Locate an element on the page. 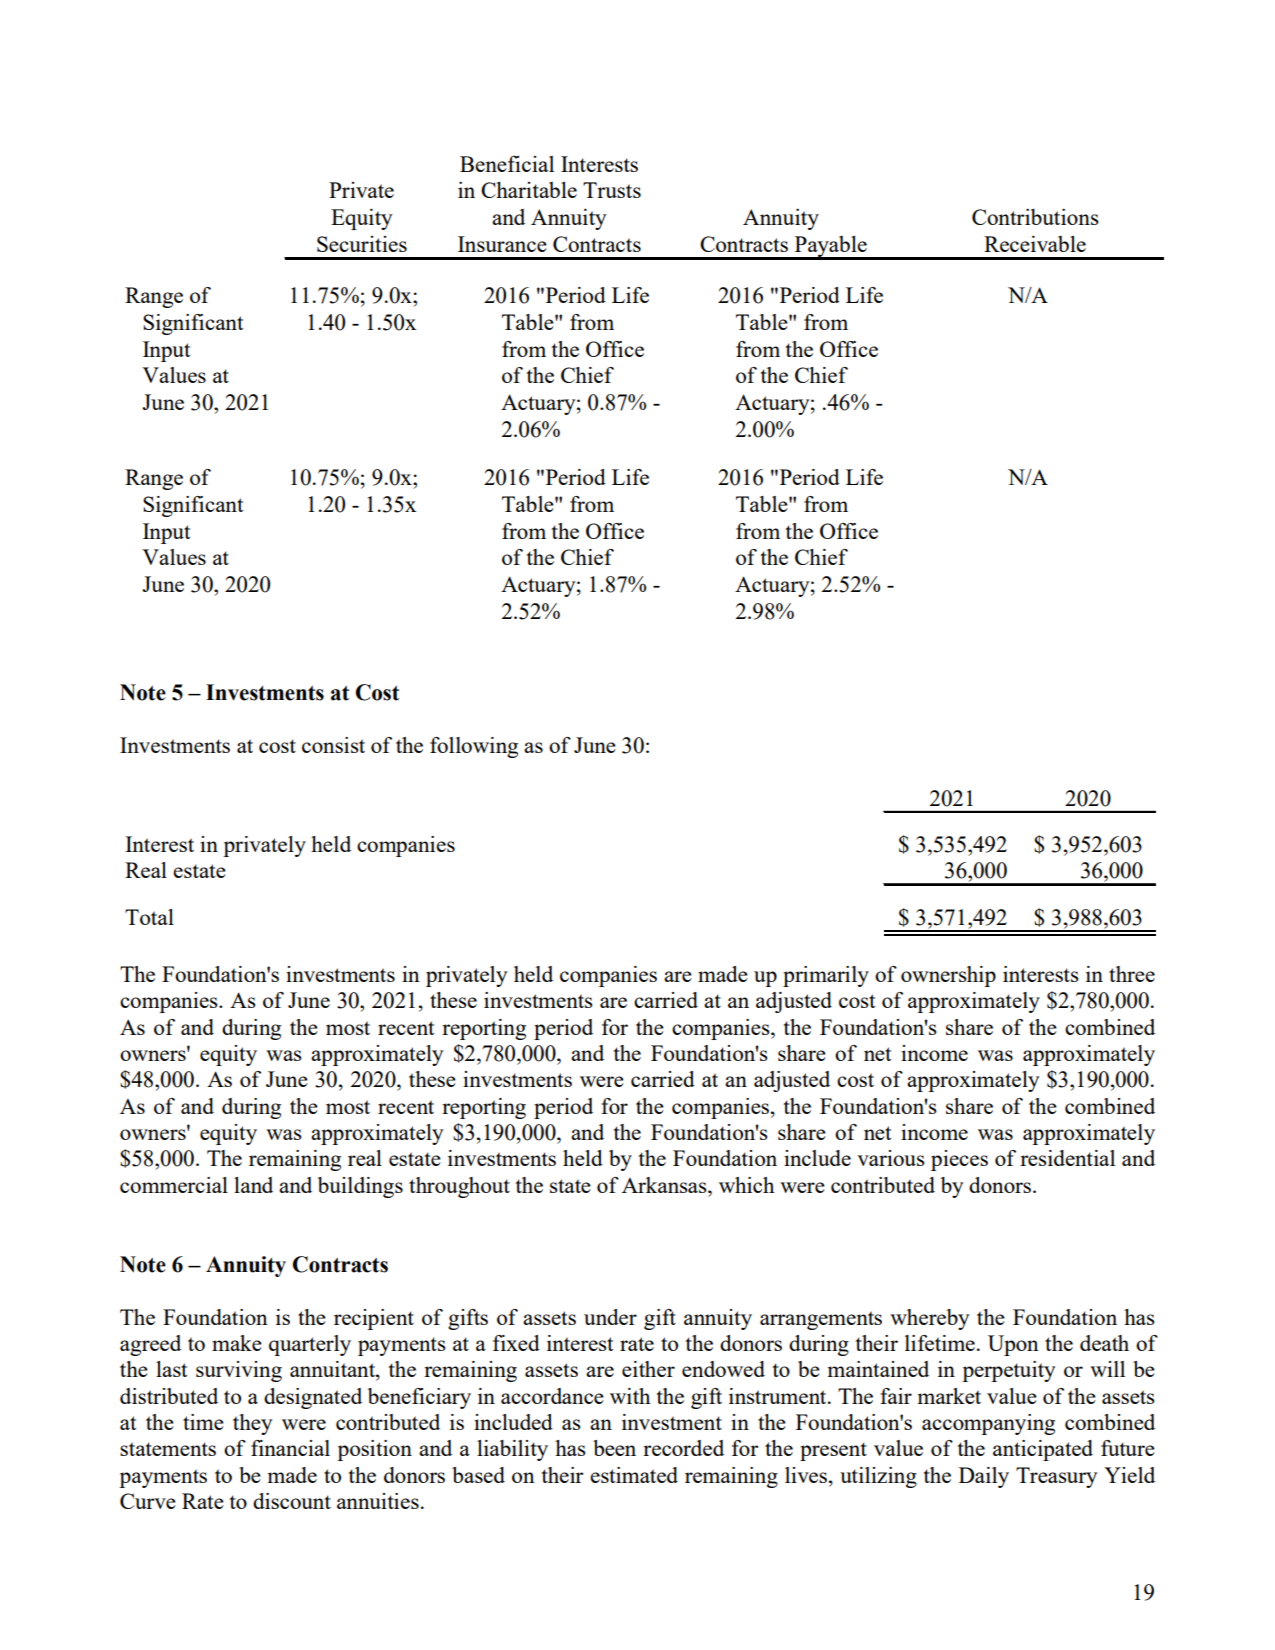  Arkansas is located at coordinates (665, 1185).
